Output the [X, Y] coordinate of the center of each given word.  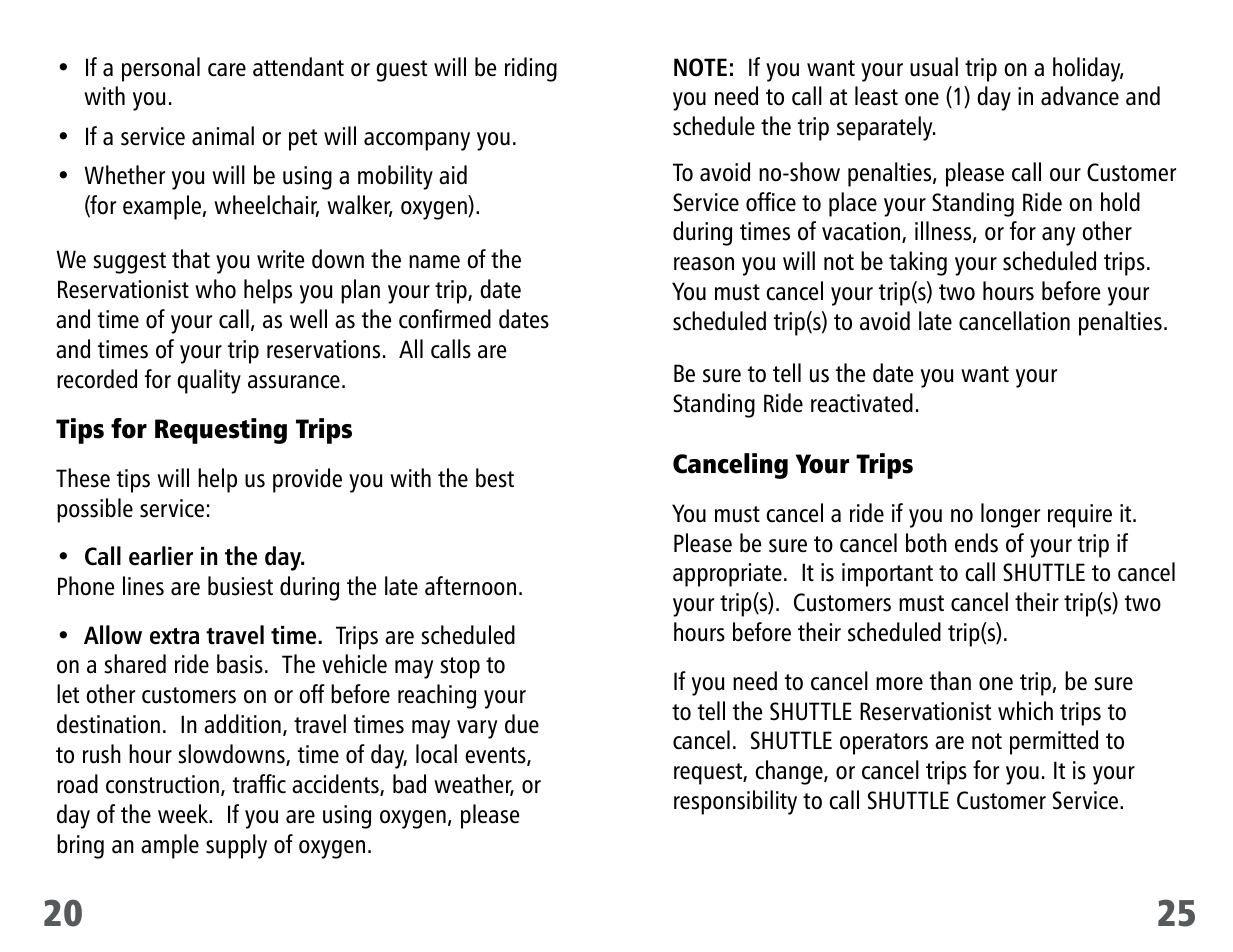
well [308, 318]
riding [531, 69]
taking [918, 263]
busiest [240, 586]
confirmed [445, 319]
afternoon [470, 586]
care [227, 70]
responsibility [735, 802]
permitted [1054, 742]
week [184, 814]
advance [1080, 96]
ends [976, 543]
